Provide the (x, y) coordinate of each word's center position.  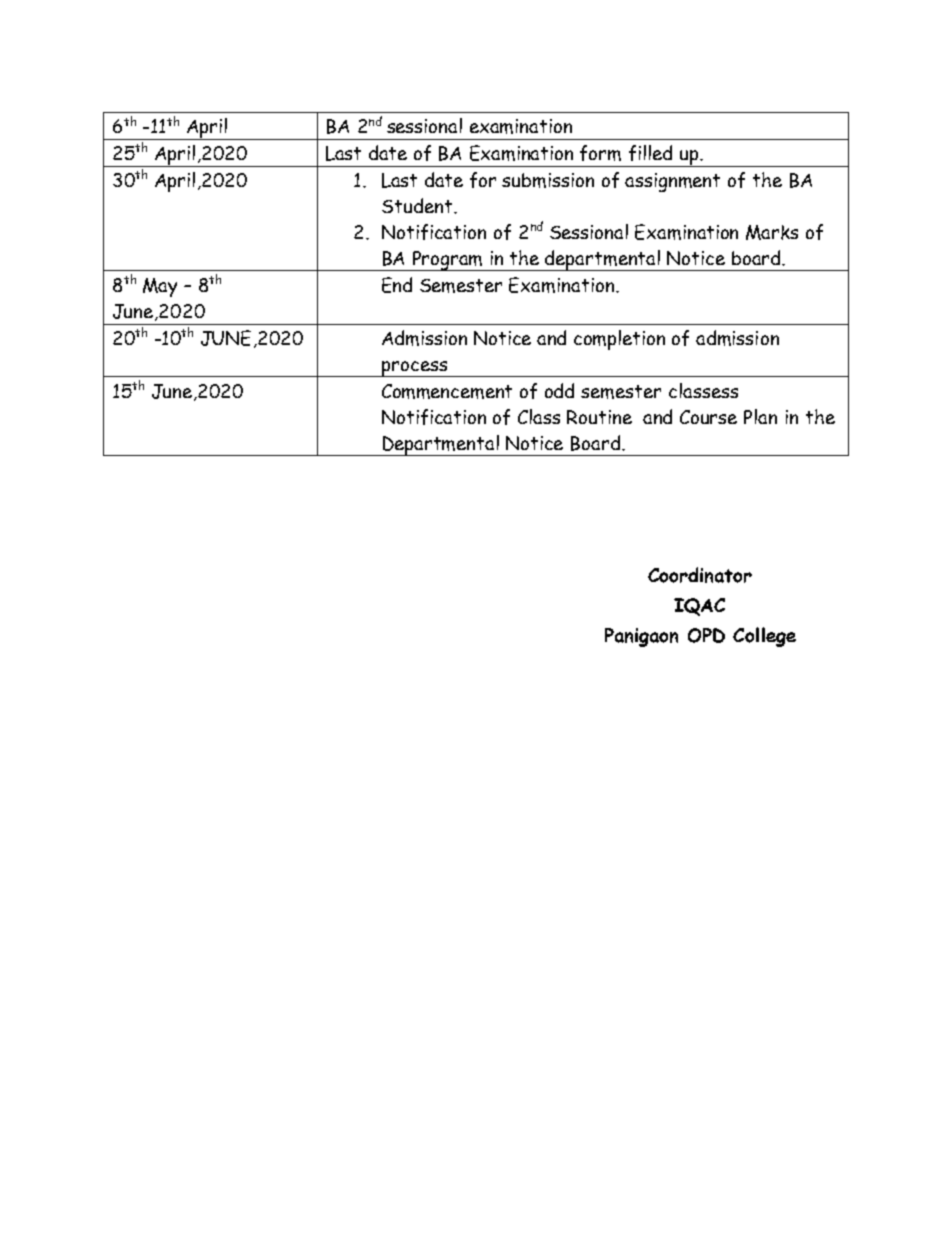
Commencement (447, 391)
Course (708, 417)
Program (448, 261)
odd (559, 390)
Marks (772, 232)
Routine (599, 417)
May (160, 287)
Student (417, 205)
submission (548, 180)
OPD (706, 635)
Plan (760, 416)
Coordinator (700, 575)
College (764, 637)
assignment (672, 182)
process (415, 369)
